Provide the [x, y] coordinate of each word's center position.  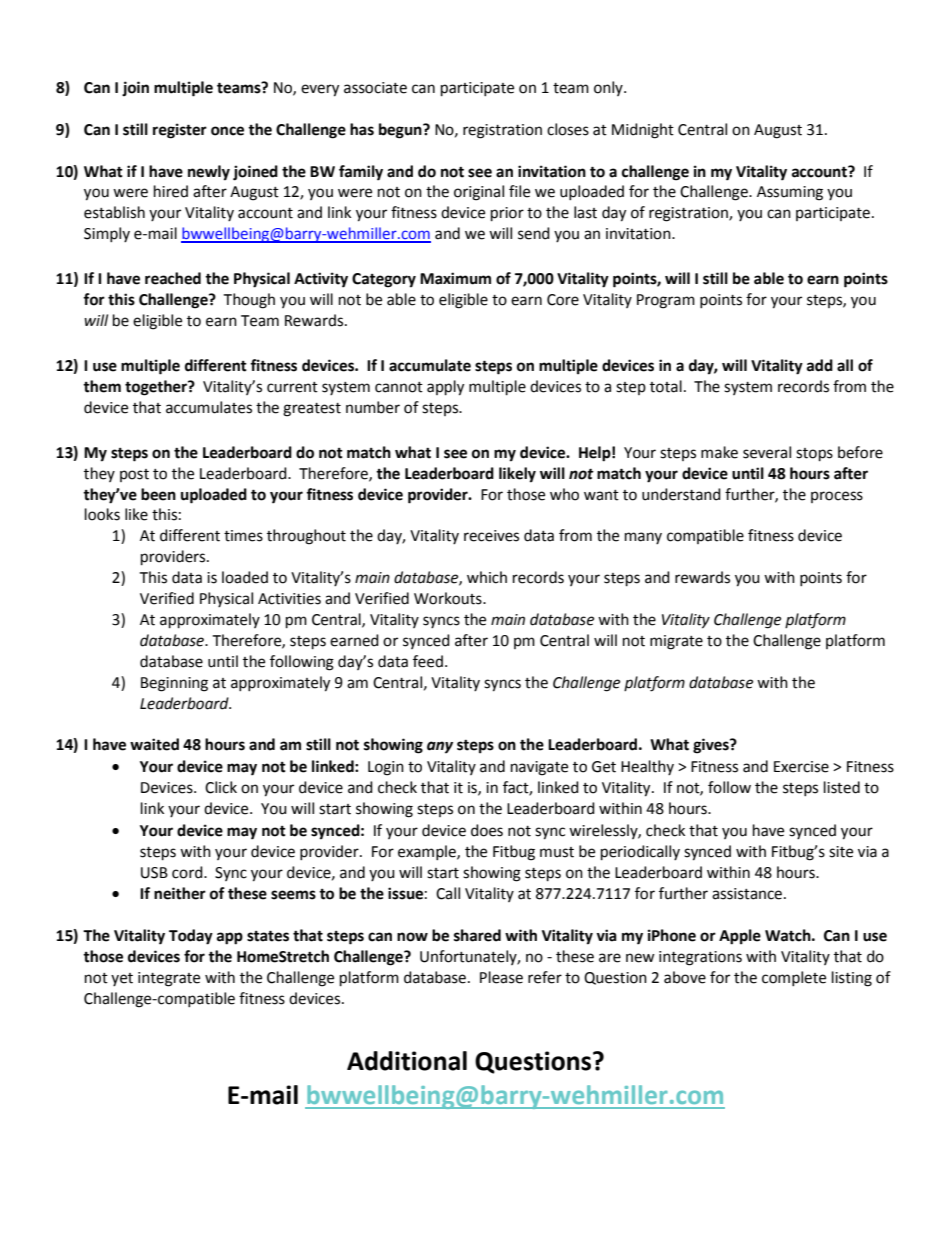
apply [445, 388]
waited [154, 744]
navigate [539, 768]
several [767, 452]
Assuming [790, 193]
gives [712, 746]
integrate [169, 979]
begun [401, 131]
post [134, 475]
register [180, 131]
